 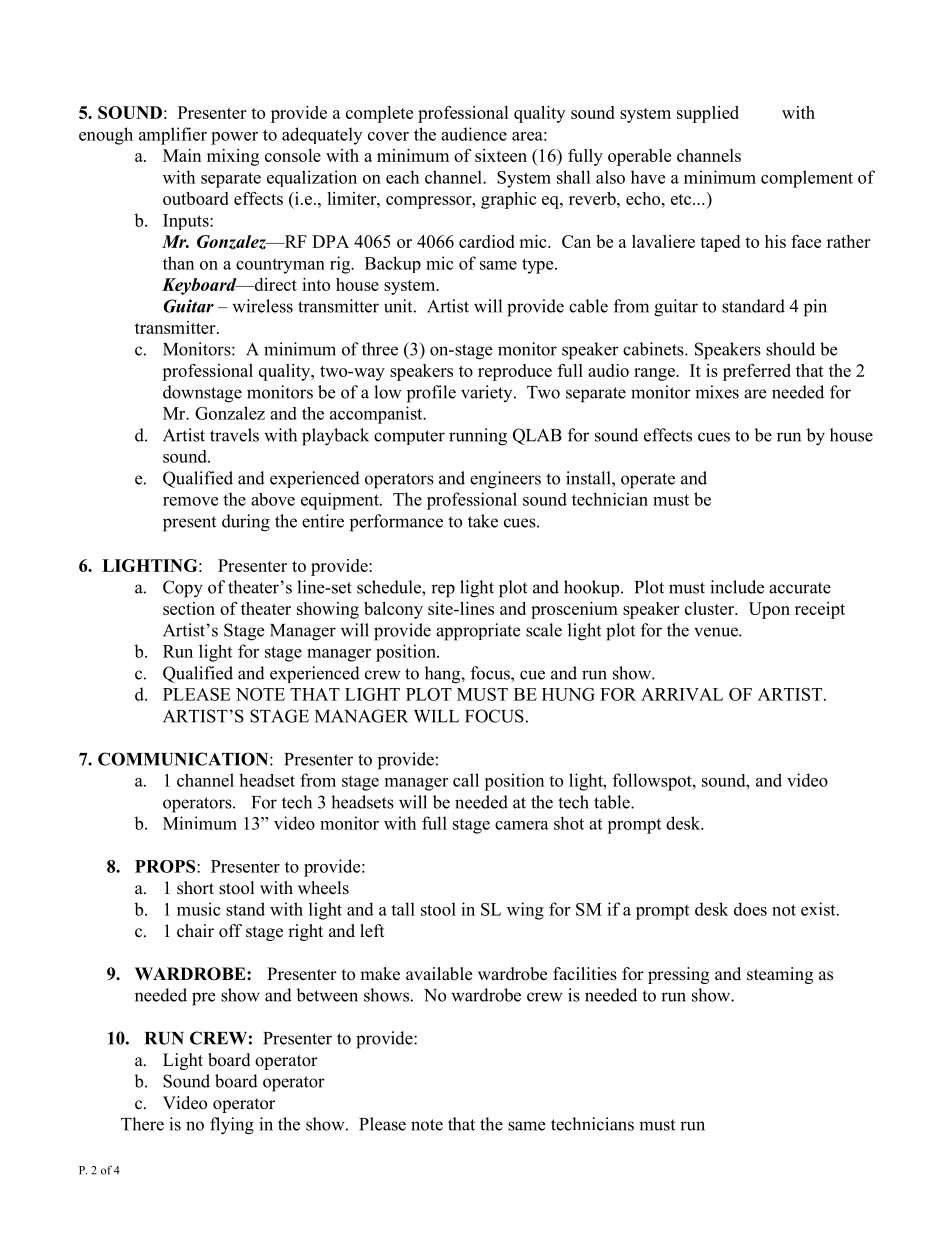 What do you see at coordinates (708, 114) in the screenshot?
I see `supplied` at bounding box center [708, 114].
